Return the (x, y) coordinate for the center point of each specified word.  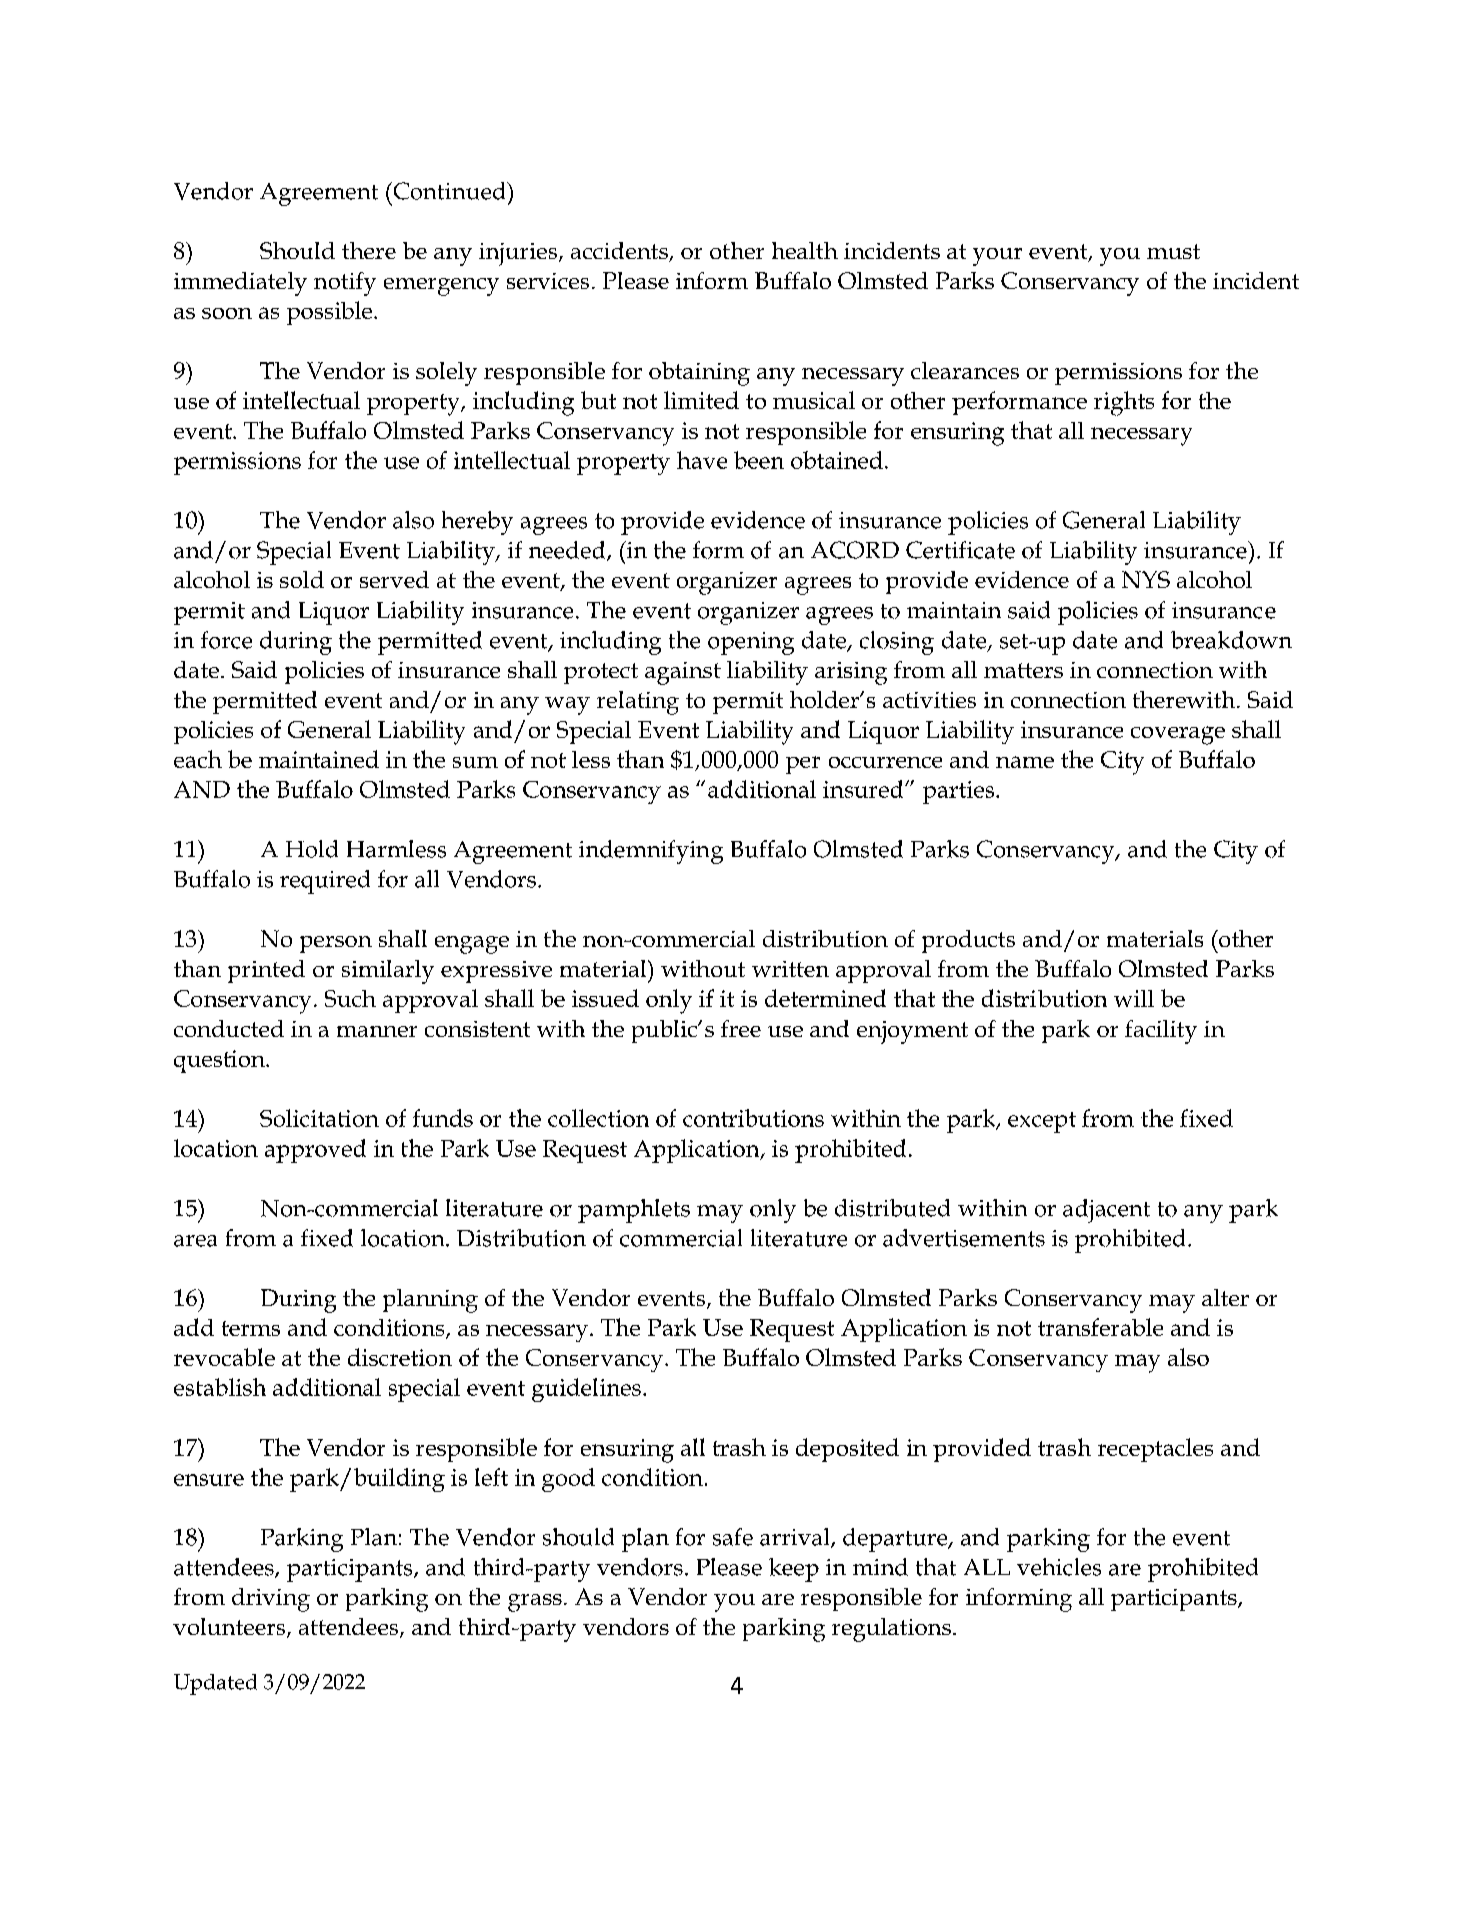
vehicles (1059, 1567)
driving (271, 1600)
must (1173, 251)
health (805, 250)
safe (733, 1537)
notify (345, 284)
